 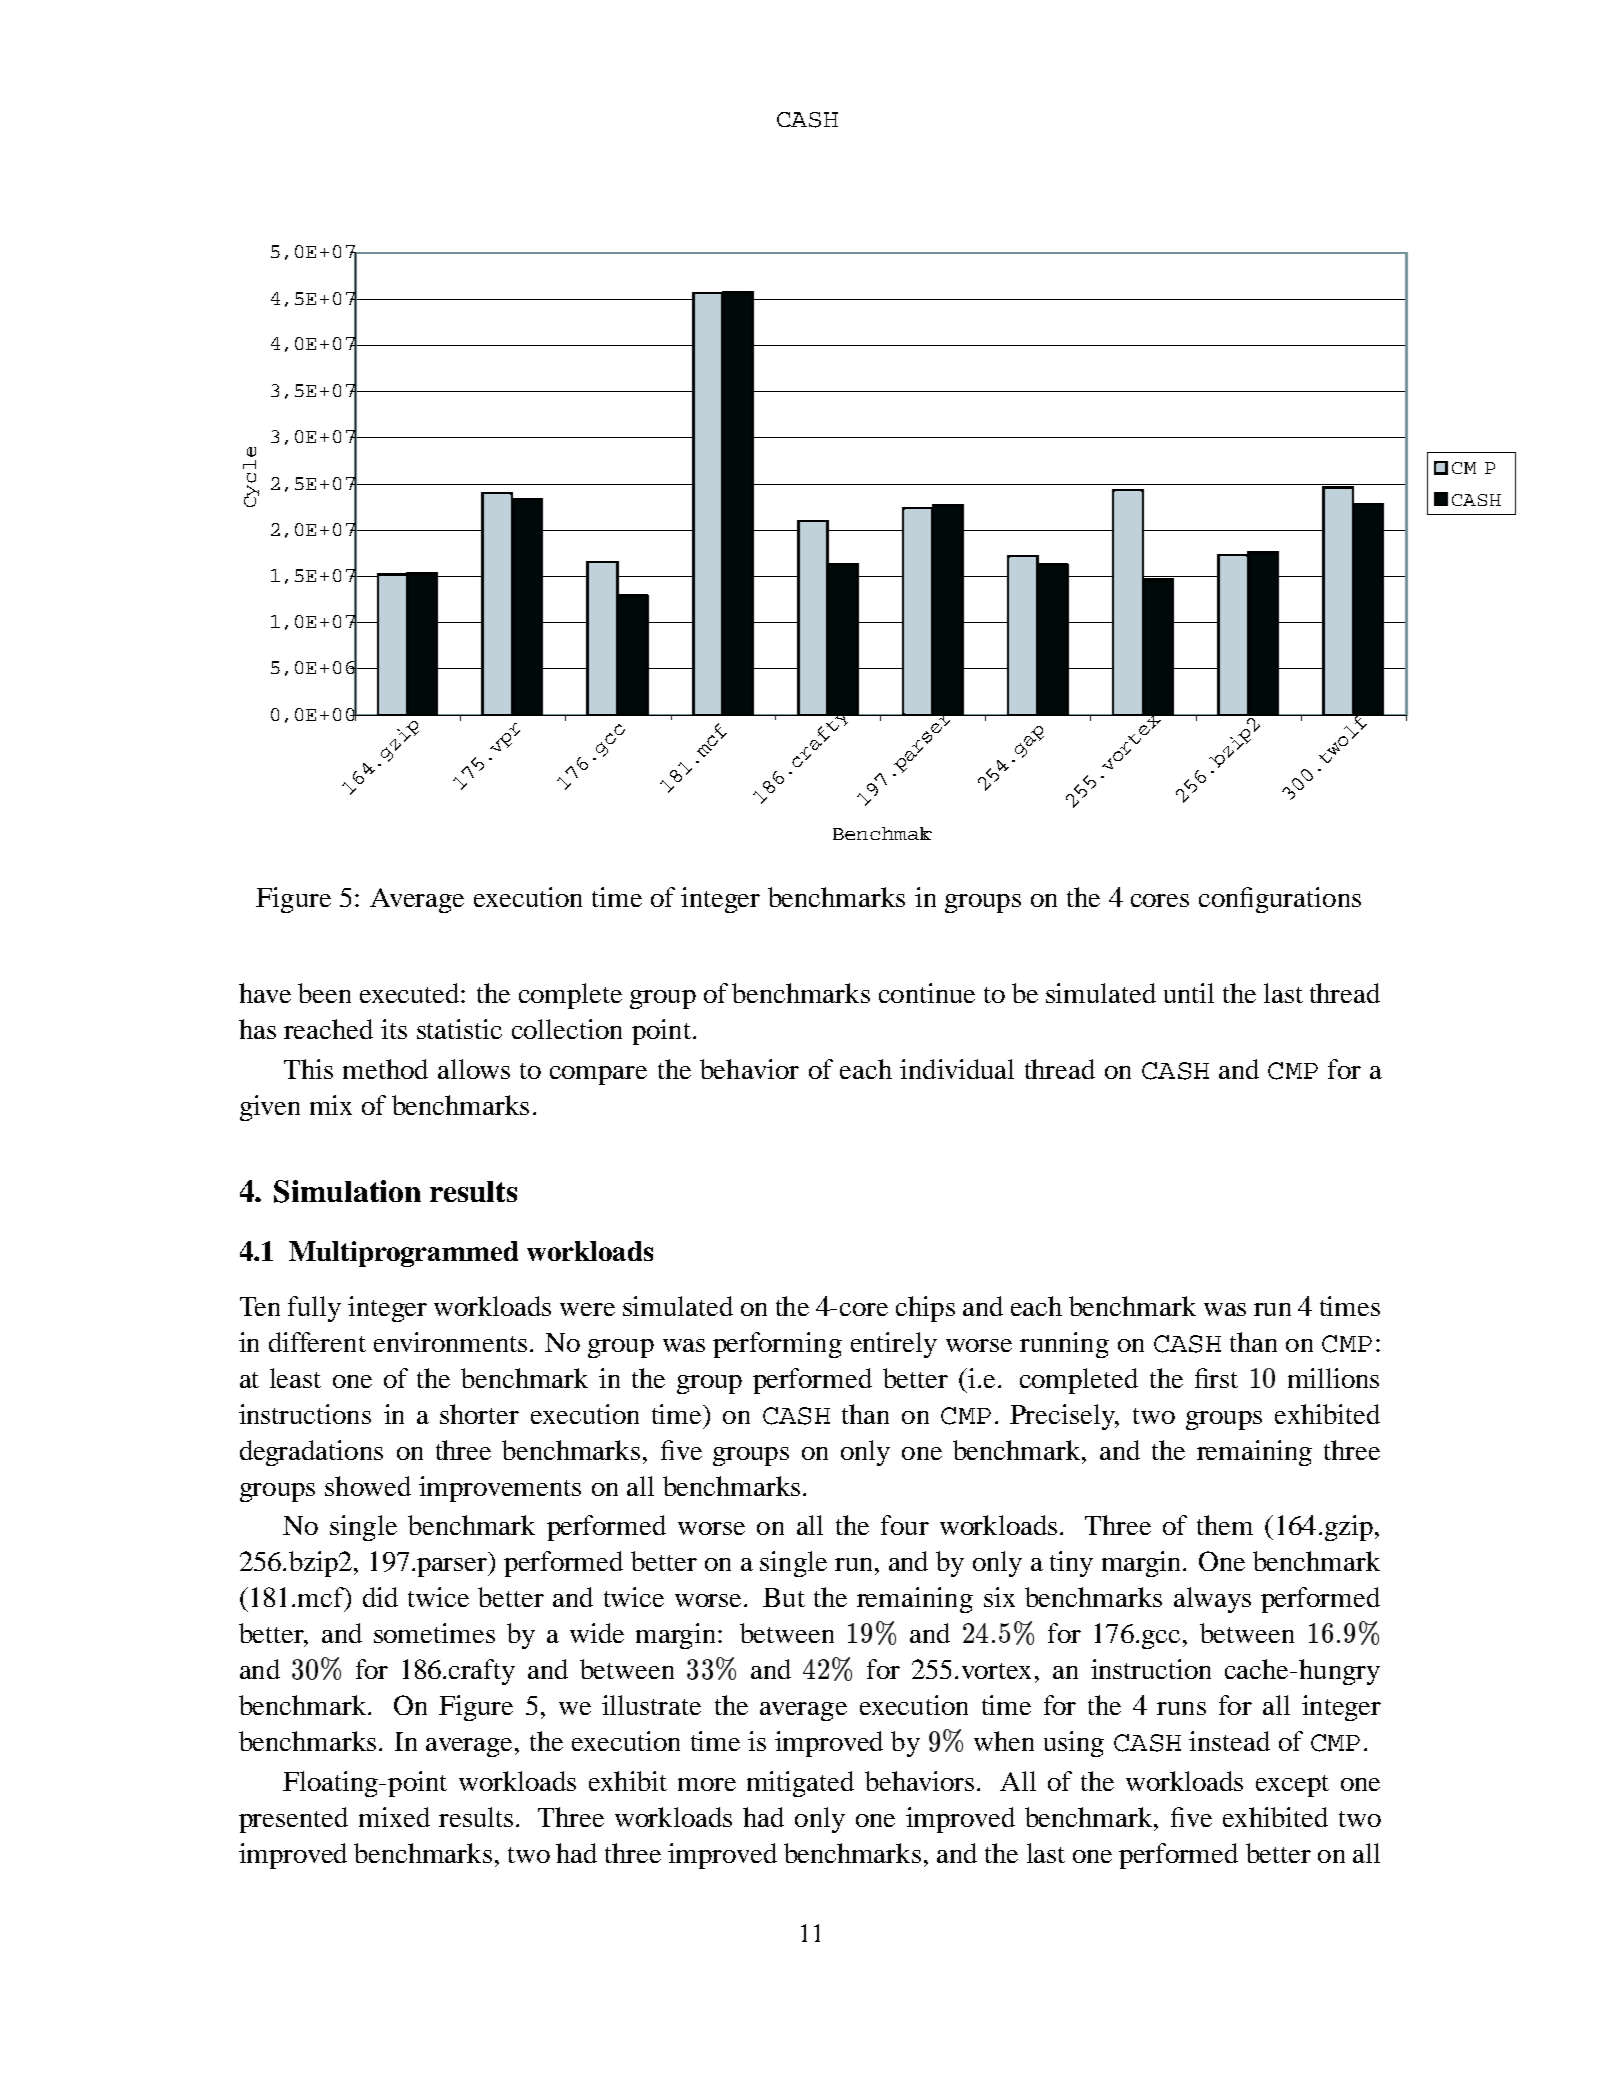 What do you see at coordinates (1280, 900) in the image?
I see `configurations` at bounding box center [1280, 900].
